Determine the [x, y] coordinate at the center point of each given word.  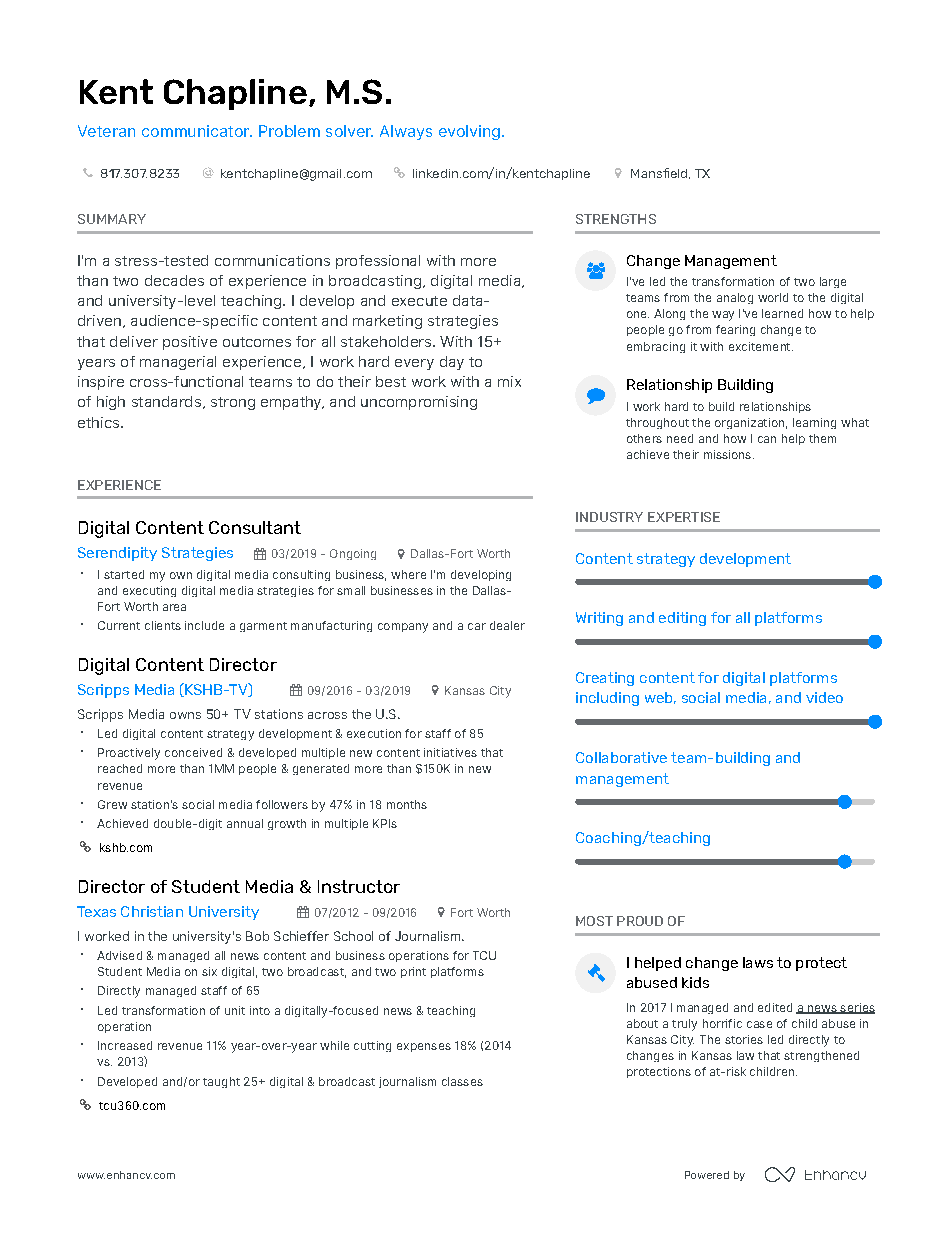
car [477, 626]
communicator [197, 131]
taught [221, 1082]
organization [749, 423]
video [824, 697]
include [204, 625]
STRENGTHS [616, 219]
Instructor [359, 886]
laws [758, 962]
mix [509, 381]
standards [166, 401]
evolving [469, 132]
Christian [152, 911]
